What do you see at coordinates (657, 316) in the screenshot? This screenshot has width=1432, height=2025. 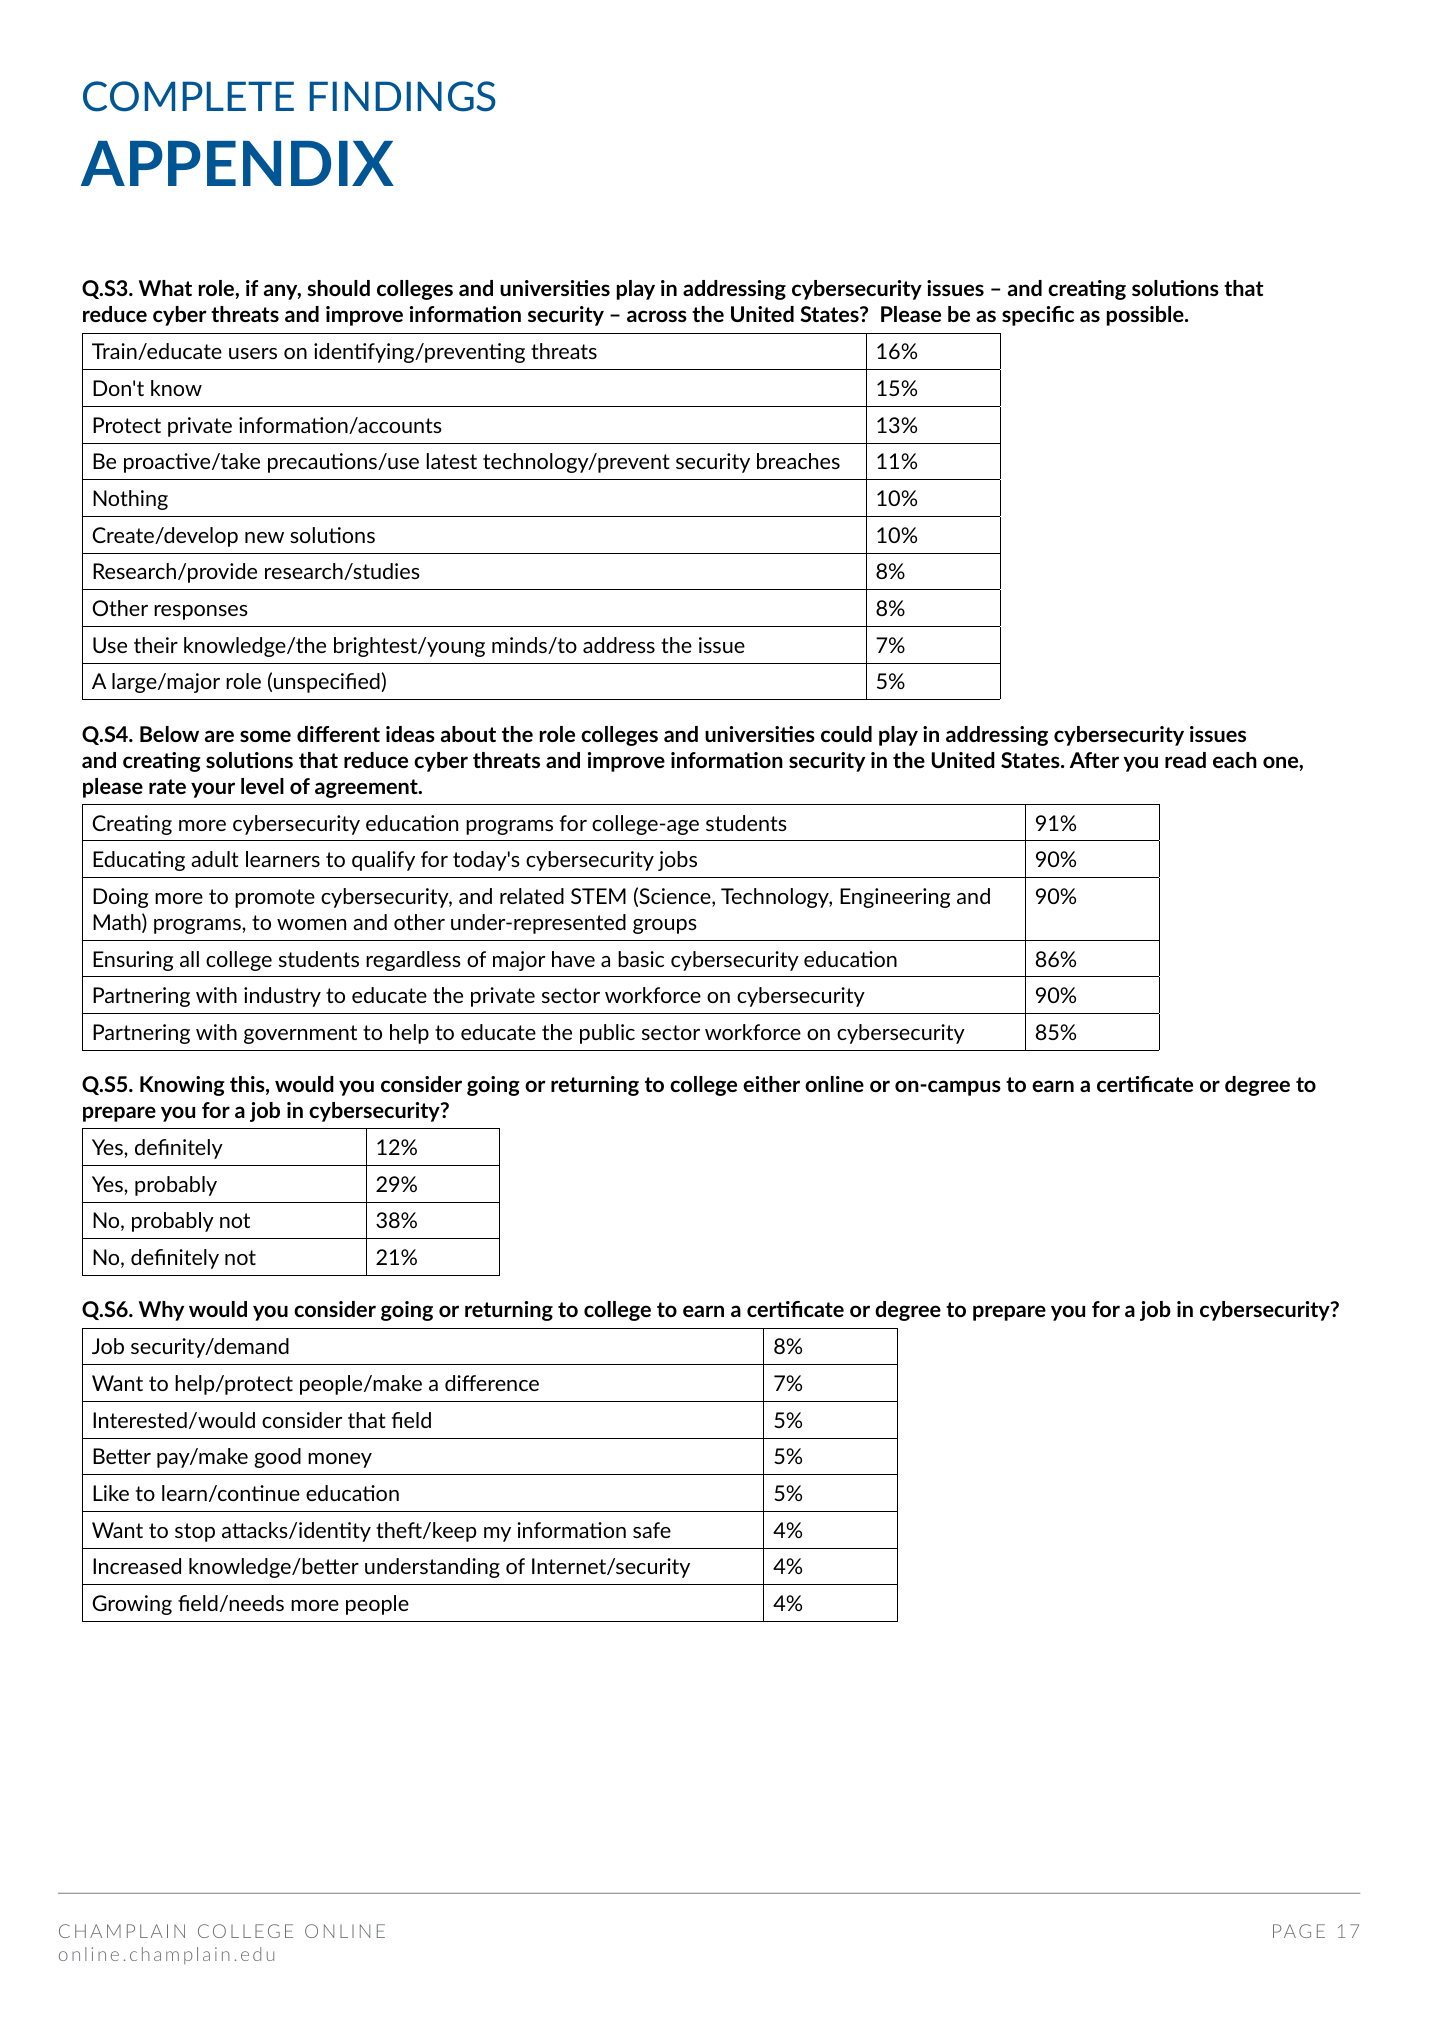 I see `across` at bounding box center [657, 316].
